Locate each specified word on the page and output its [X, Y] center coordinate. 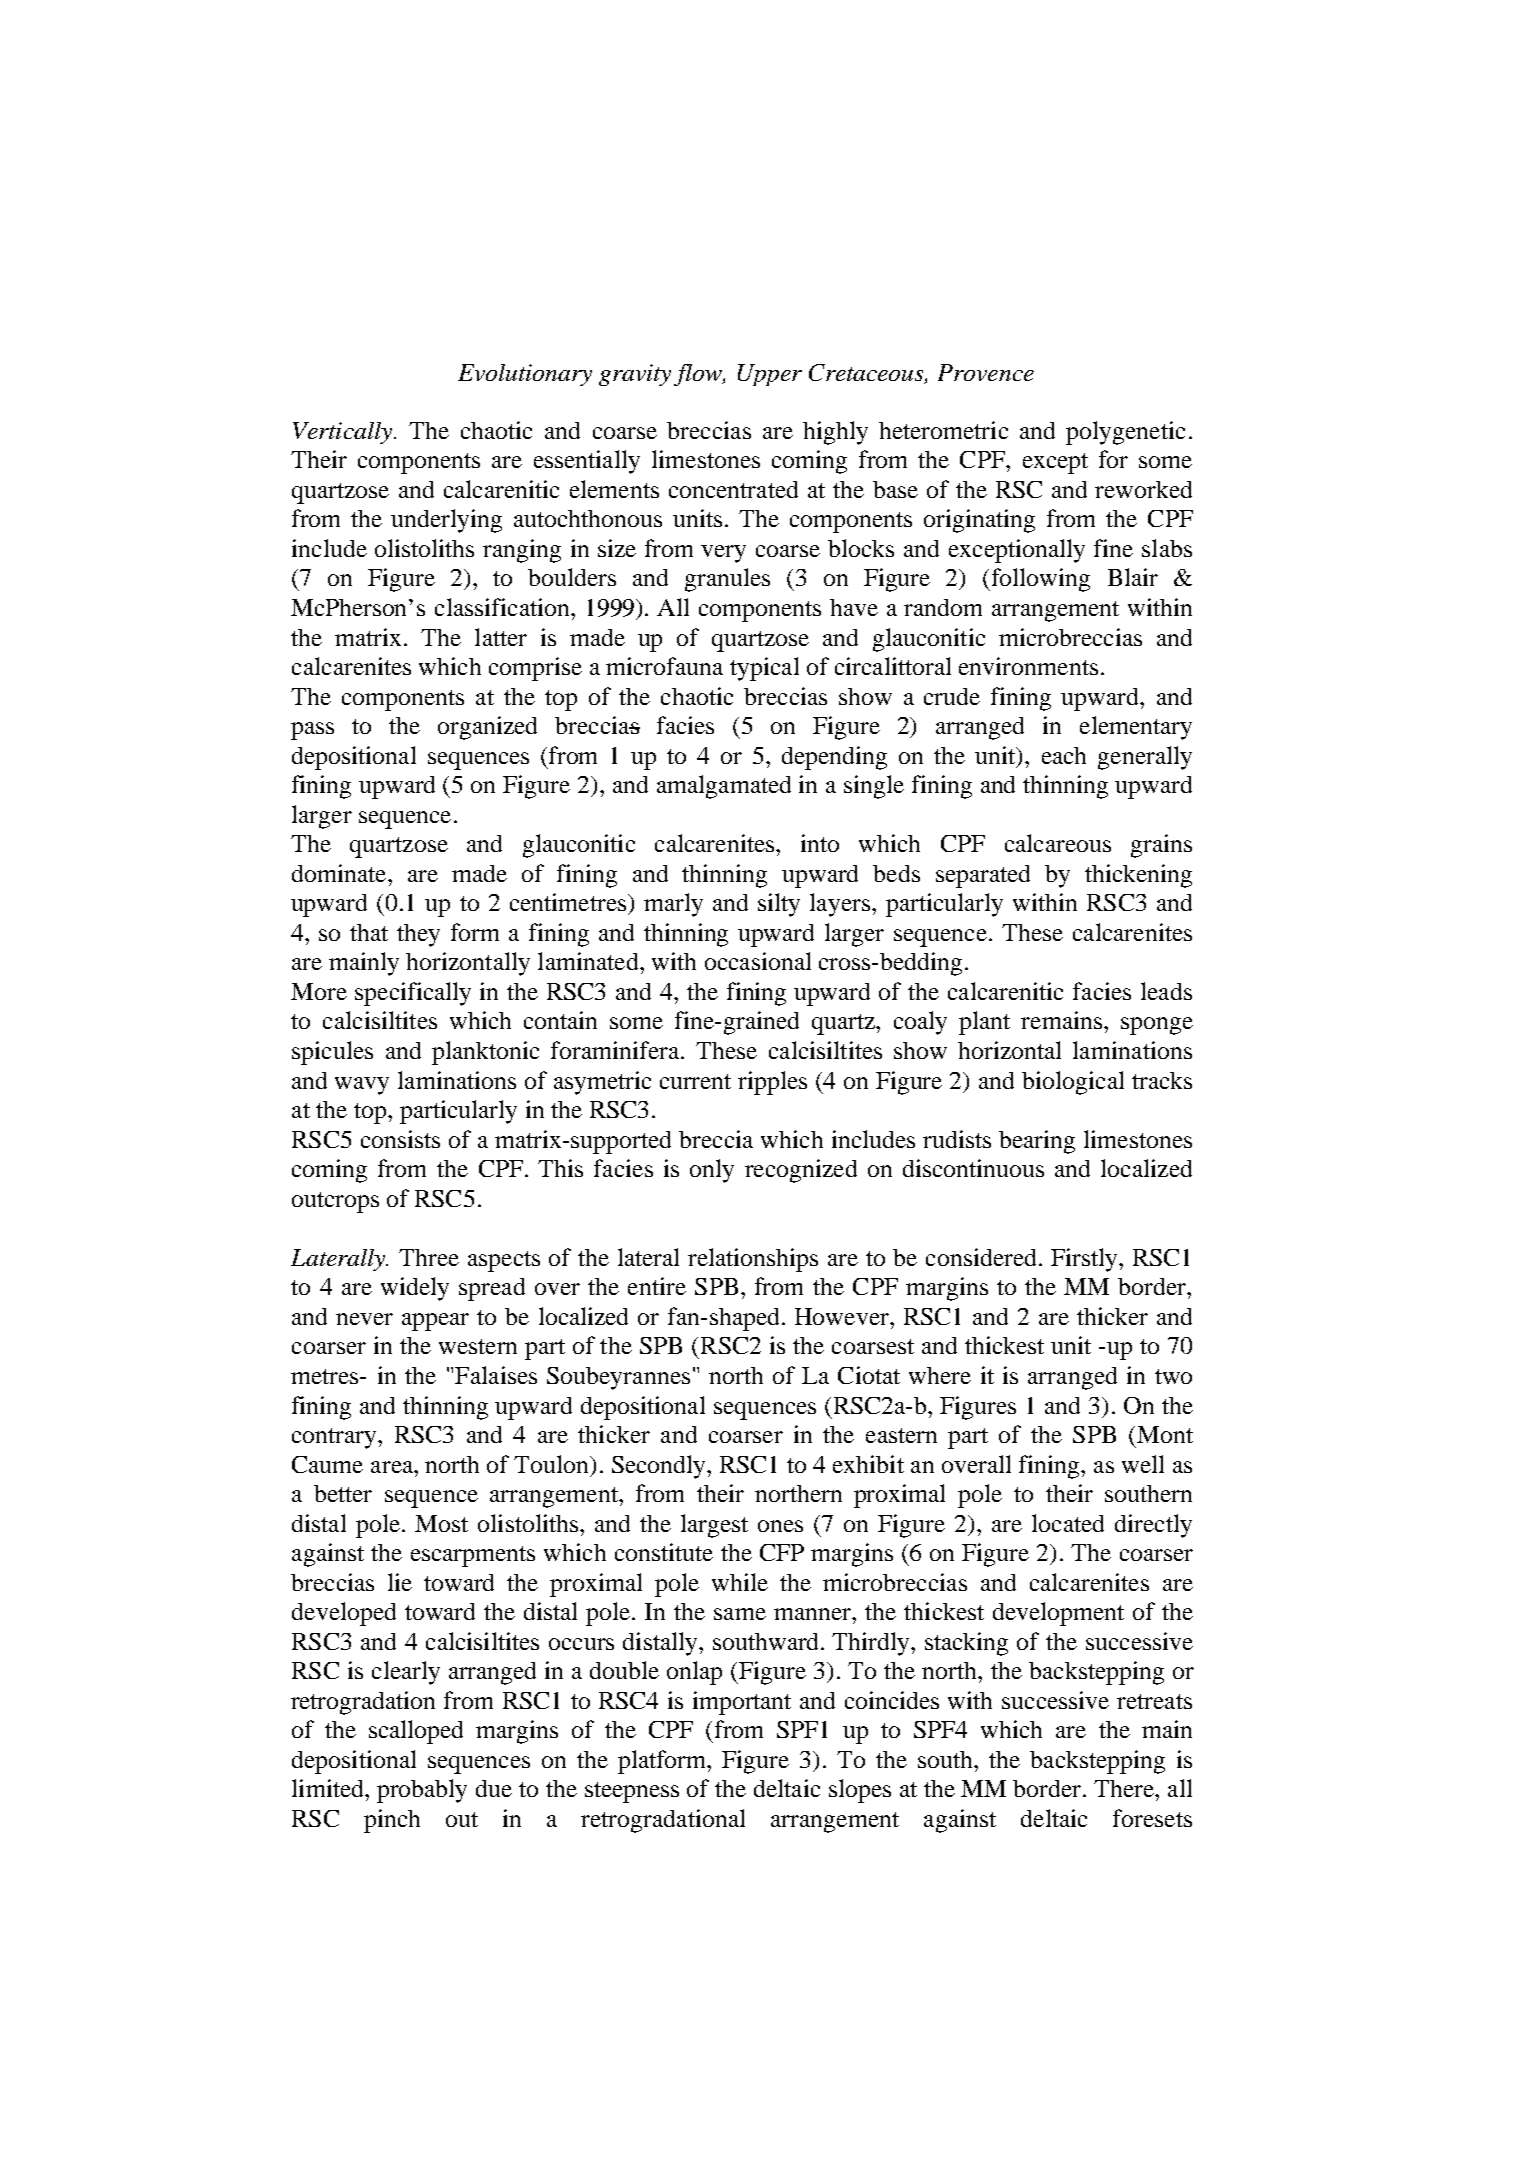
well [1143, 1464]
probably [422, 1791]
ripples [772, 1083]
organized [487, 728]
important [742, 1703]
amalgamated [724, 787]
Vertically [344, 433]
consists [400, 1139]
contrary [335, 1438]
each [1064, 755]
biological [1073, 1083]
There [1125, 1788]
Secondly [660, 1467]
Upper [770, 375]
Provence [986, 372]
